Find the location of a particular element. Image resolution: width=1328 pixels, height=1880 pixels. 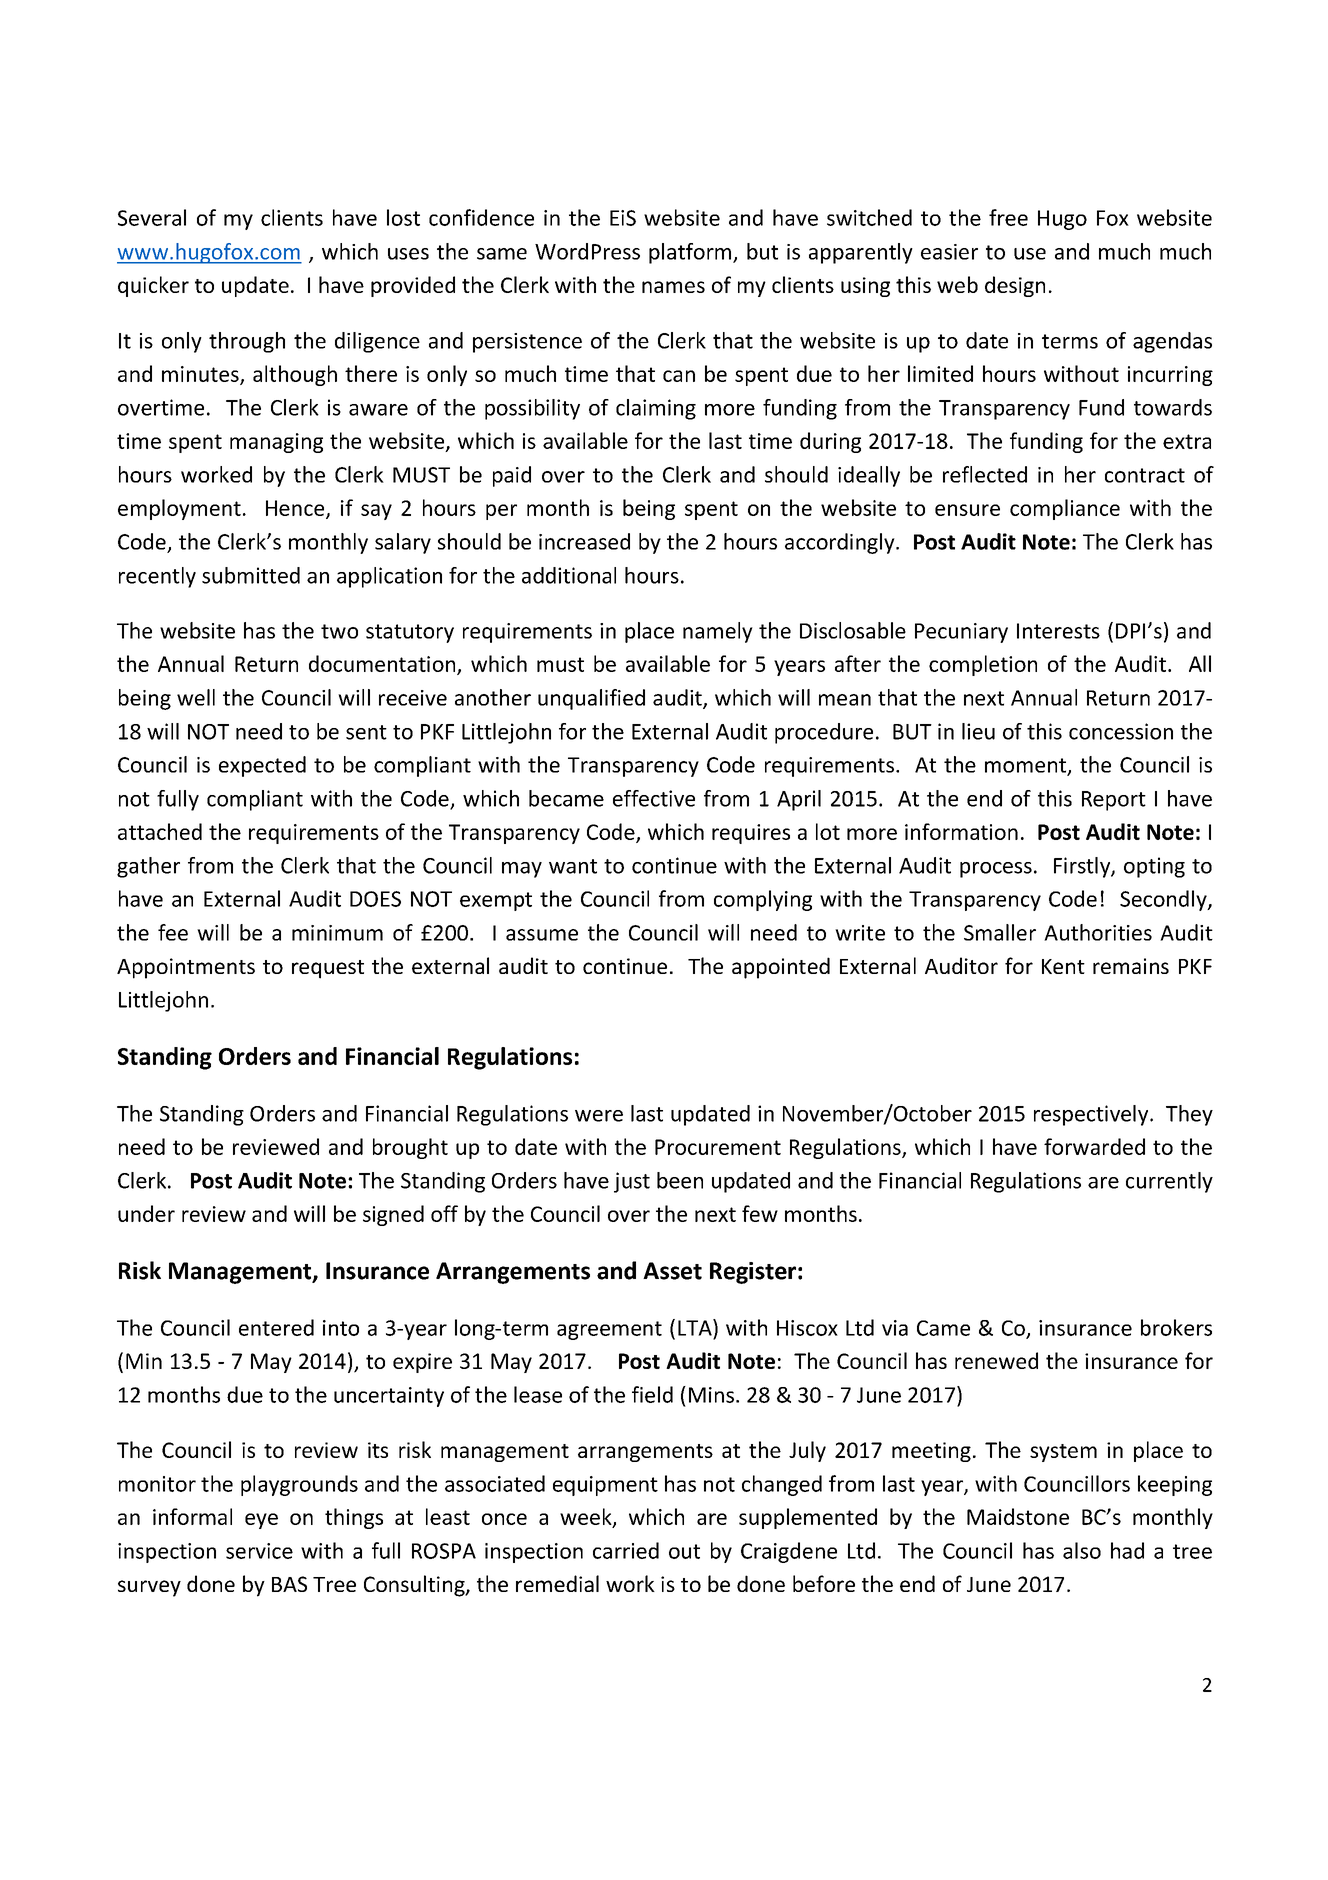

Procurement is located at coordinates (718, 1147).
